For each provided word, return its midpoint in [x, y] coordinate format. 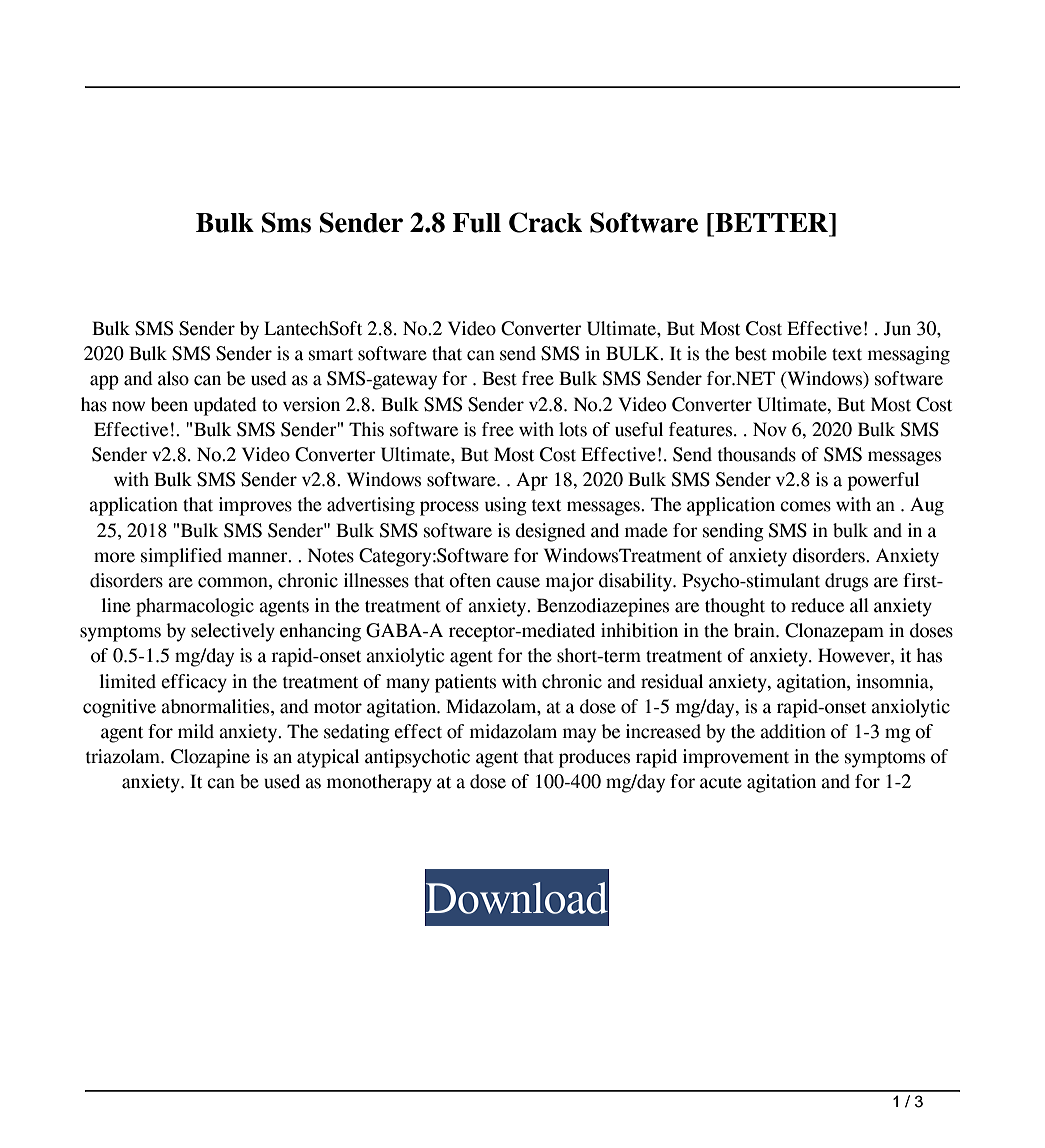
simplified [181, 557]
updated [225, 406]
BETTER [771, 222]
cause [518, 582]
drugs [846, 582]
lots [573, 429]
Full [476, 223]
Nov [770, 429]
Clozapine [210, 758]
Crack [545, 222]
